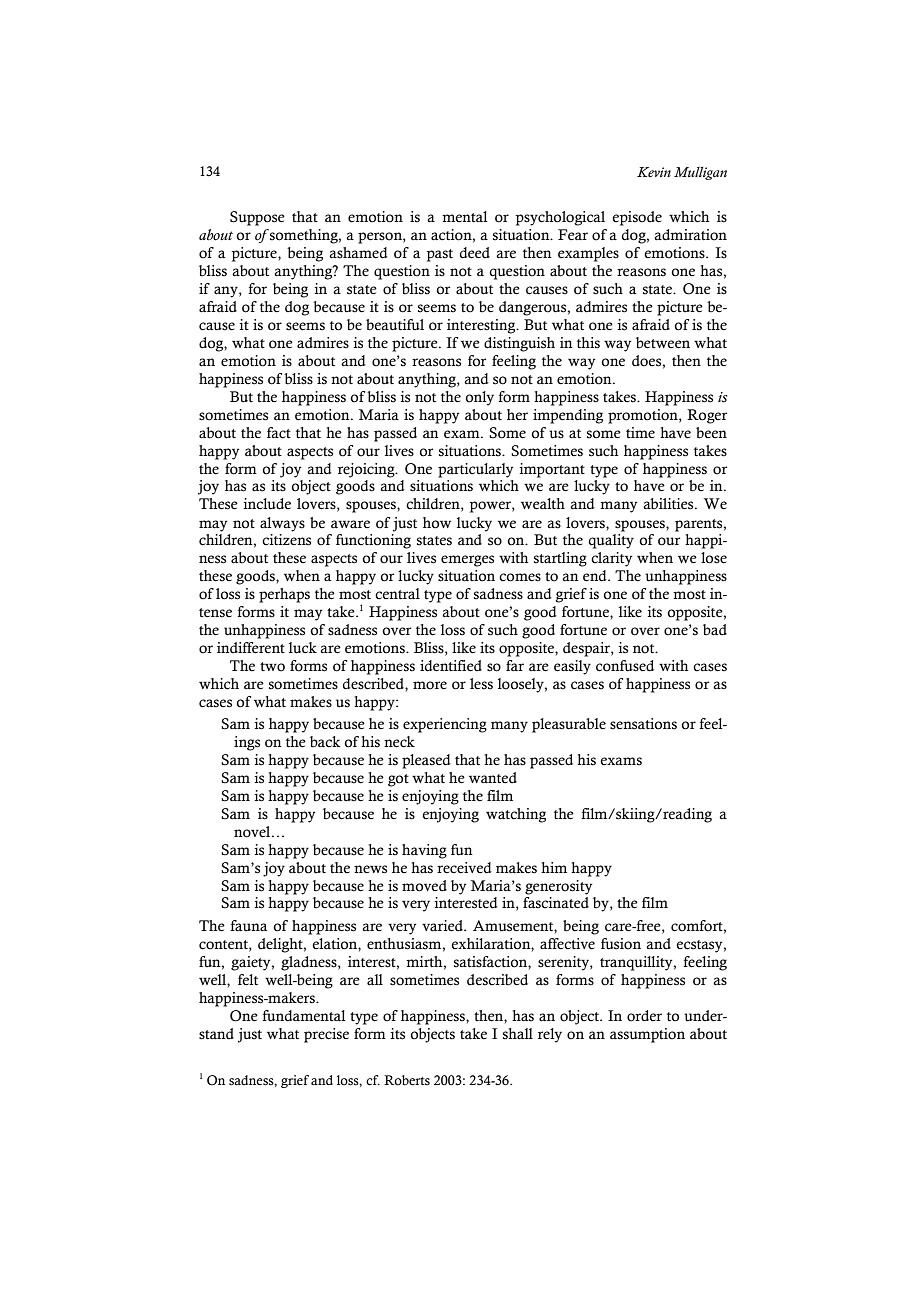  Describe the element at coordinates (326, 1035) in the screenshot. I see `precise` at that location.
